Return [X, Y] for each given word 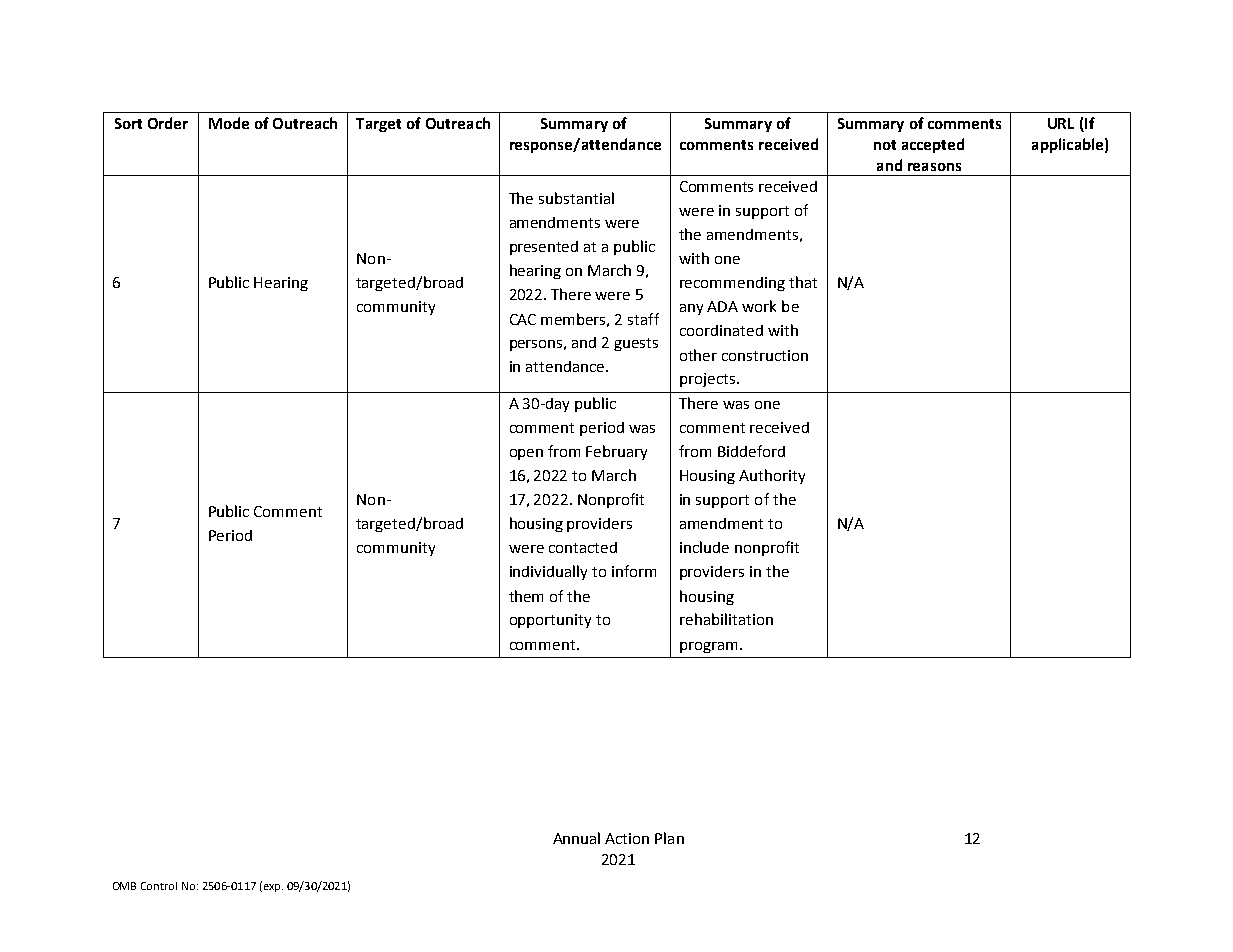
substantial [576, 198]
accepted [933, 145]
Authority [772, 476]
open [526, 454]
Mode [229, 123]
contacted [583, 547]
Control [159, 886]
